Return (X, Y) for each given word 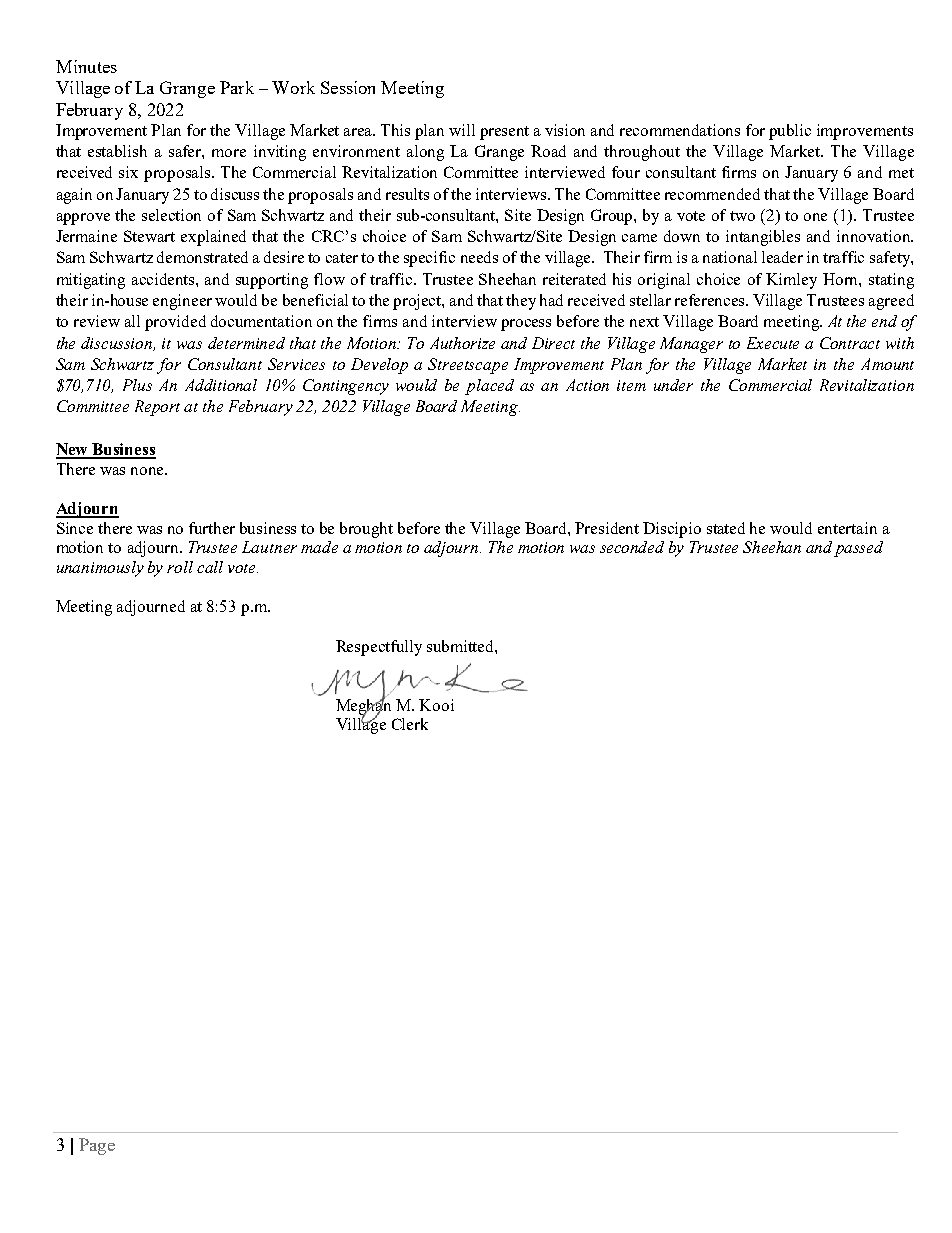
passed (858, 549)
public (790, 132)
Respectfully (379, 648)
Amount (887, 364)
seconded (632, 547)
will (462, 130)
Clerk (410, 724)
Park (237, 87)
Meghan (363, 706)
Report (157, 408)
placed (489, 387)
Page (97, 1146)
